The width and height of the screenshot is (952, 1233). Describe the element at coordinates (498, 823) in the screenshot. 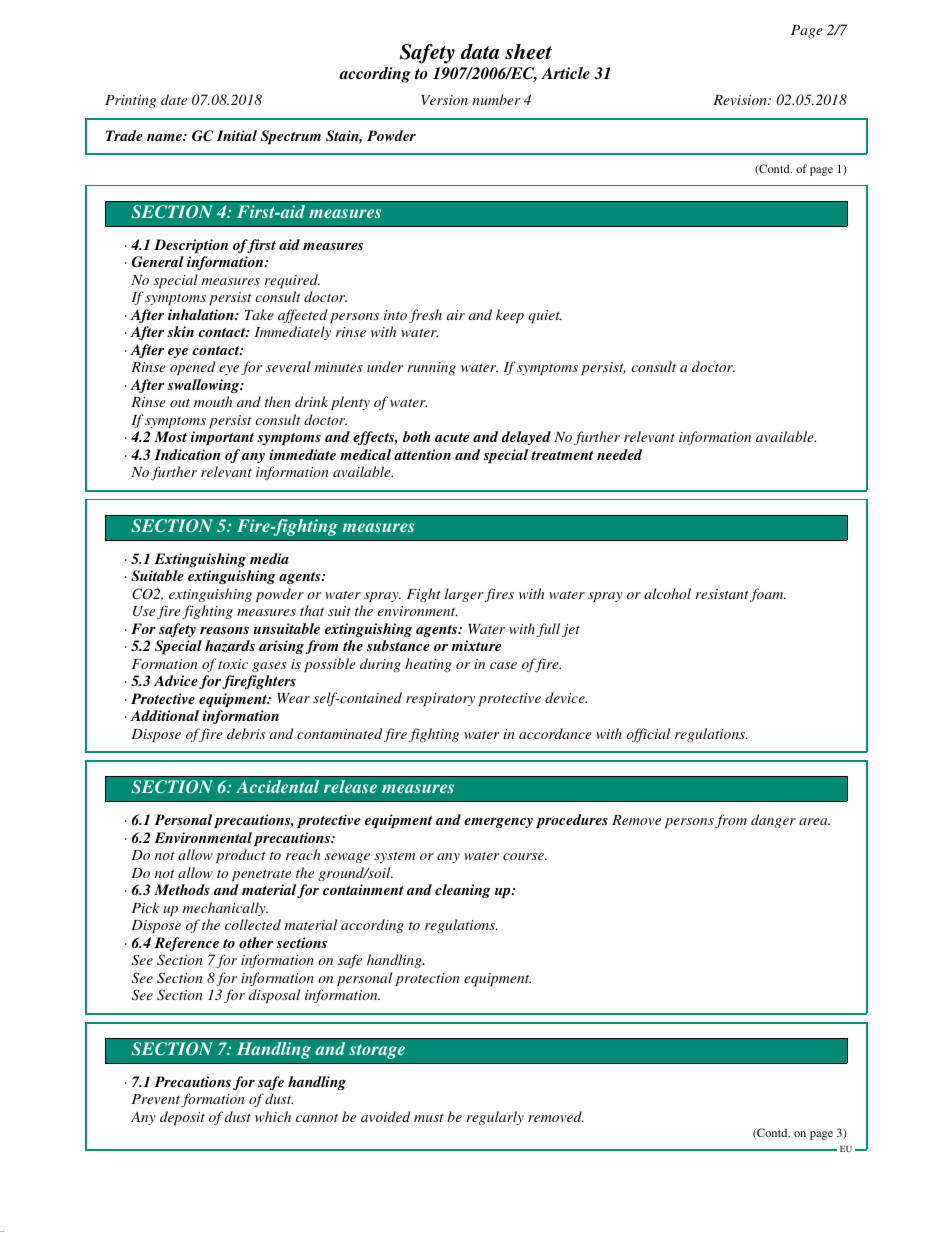

I see `emergency` at that location.
